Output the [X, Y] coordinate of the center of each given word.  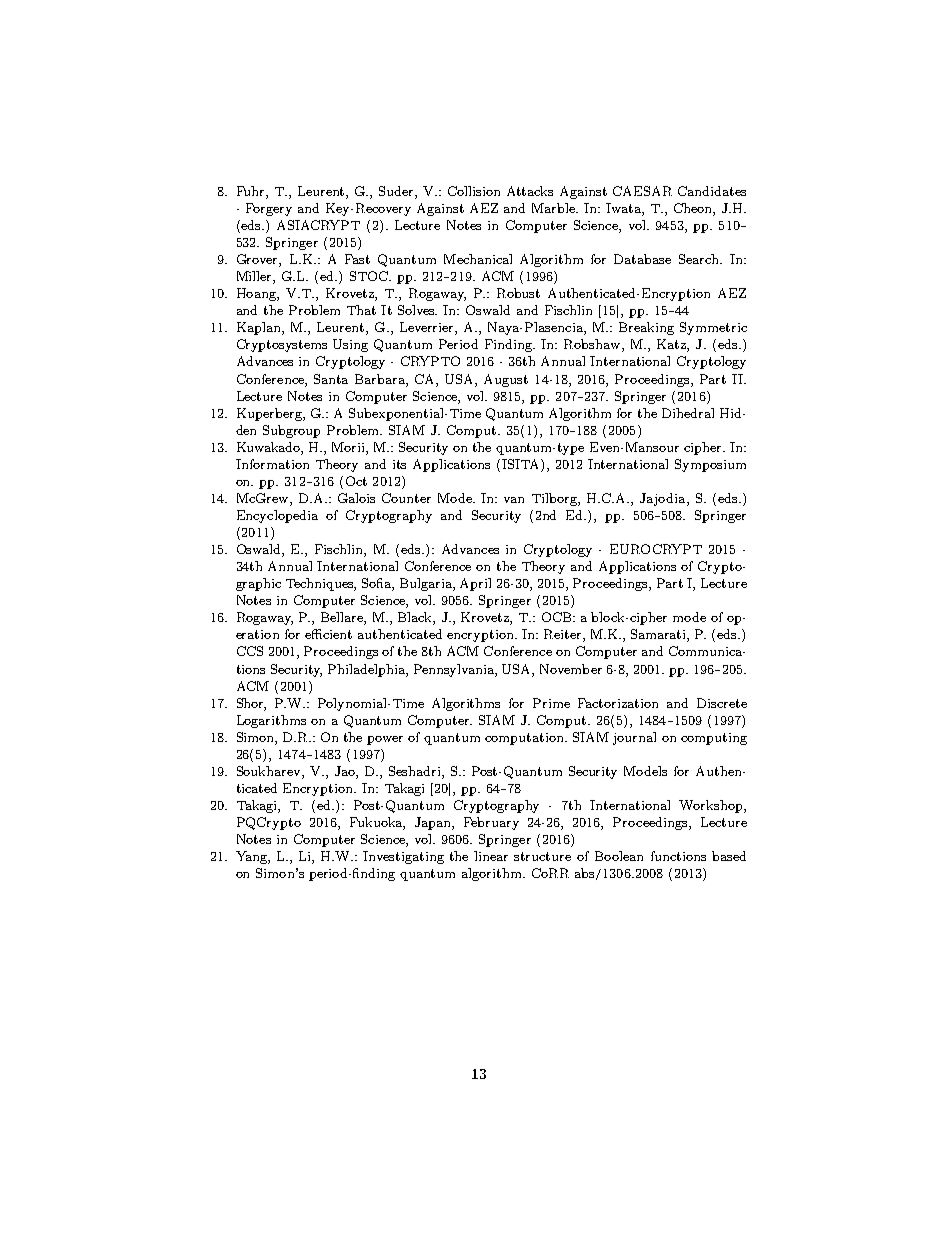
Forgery [269, 209]
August [506, 380]
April [475, 584]
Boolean [619, 856]
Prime [551, 703]
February [491, 823]
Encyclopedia [277, 516]
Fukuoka [377, 823]
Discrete [722, 703]
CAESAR [642, 191]
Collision [474, 191]
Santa [331, 379]
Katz [672, 345]
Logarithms [271, 721]
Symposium [710, 465]
